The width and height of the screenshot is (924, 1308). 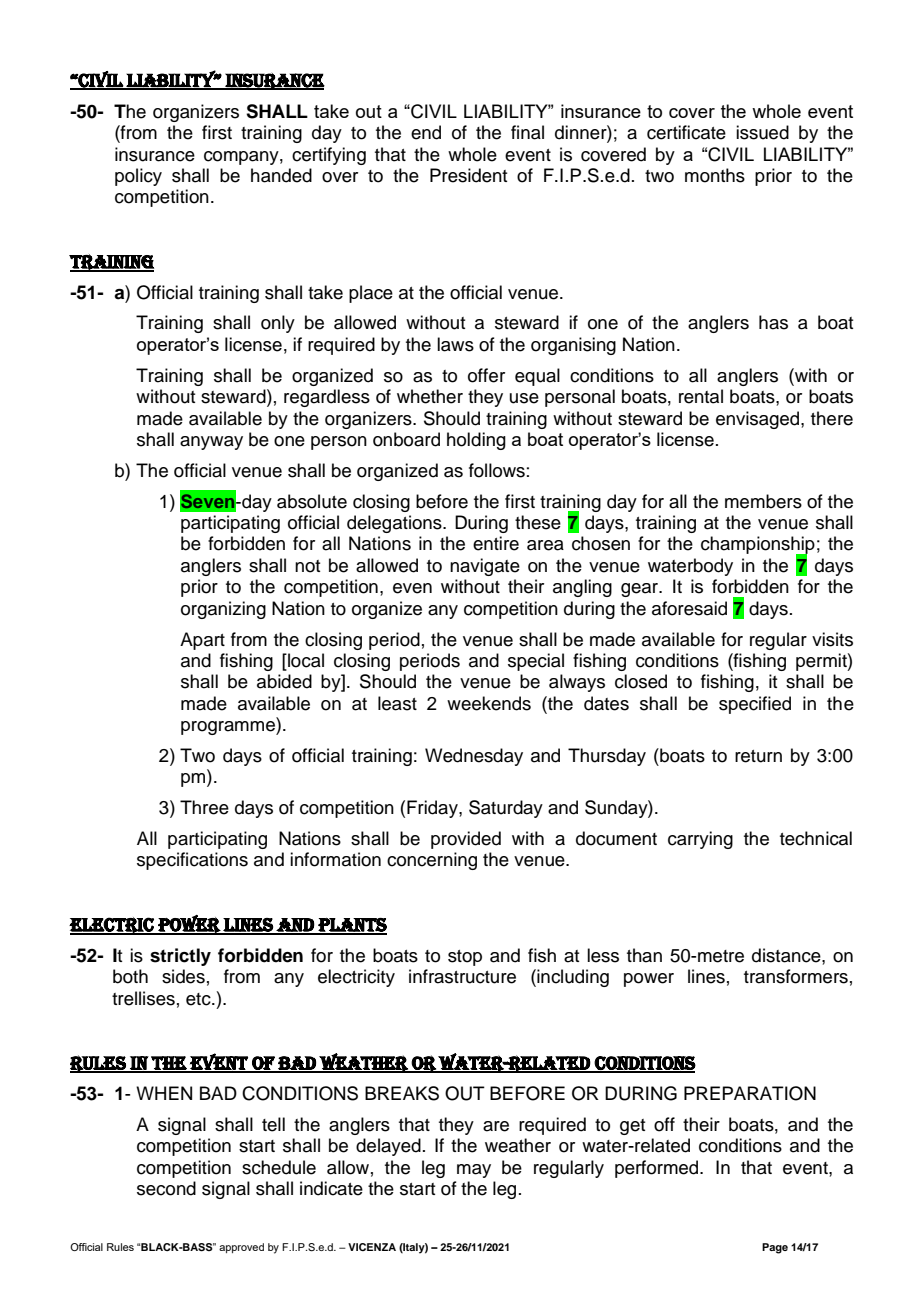 I want to click on approved, so click(x=241, y=1248).
